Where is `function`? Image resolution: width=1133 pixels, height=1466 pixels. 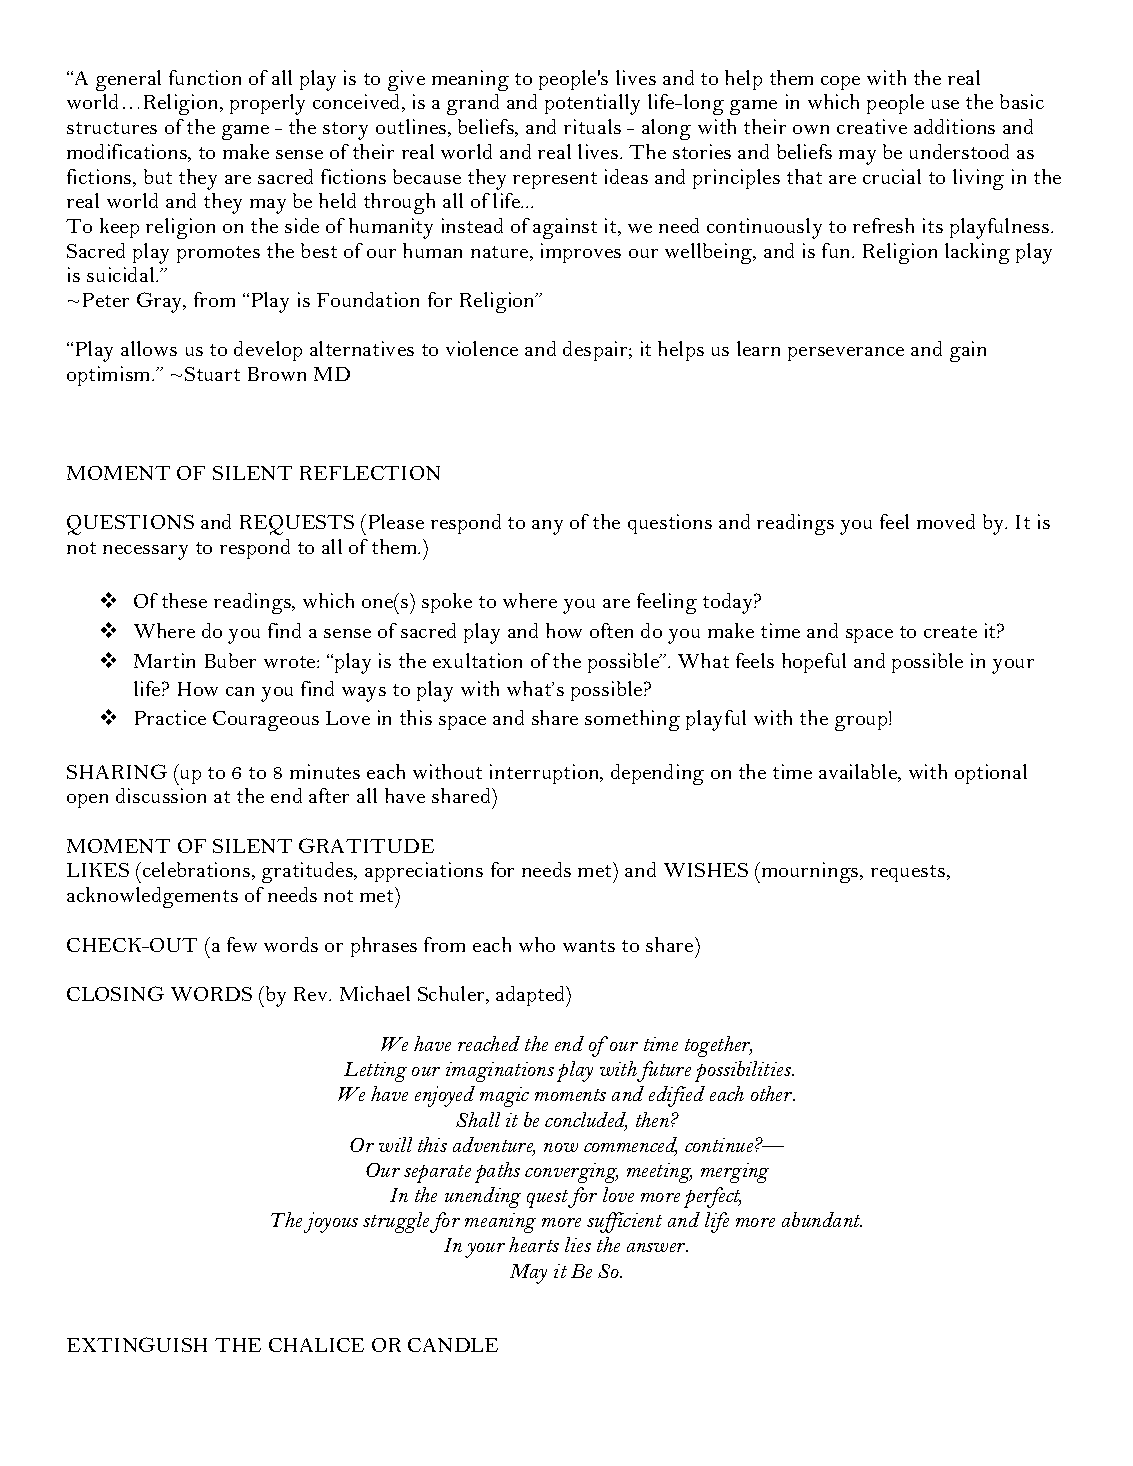
function is located at coordinates (205, 77).
